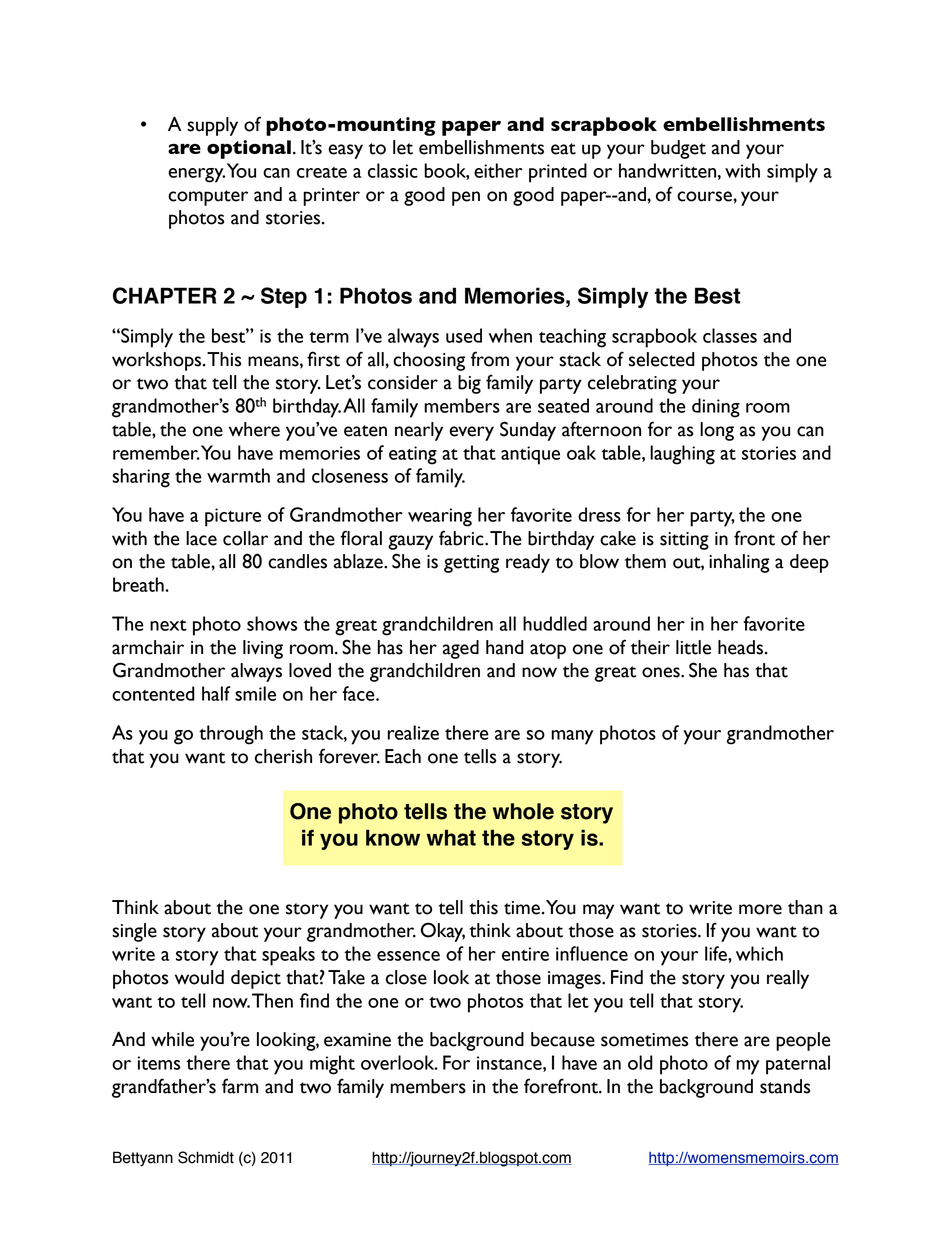  I want to click on budget, so click(678, 149).
